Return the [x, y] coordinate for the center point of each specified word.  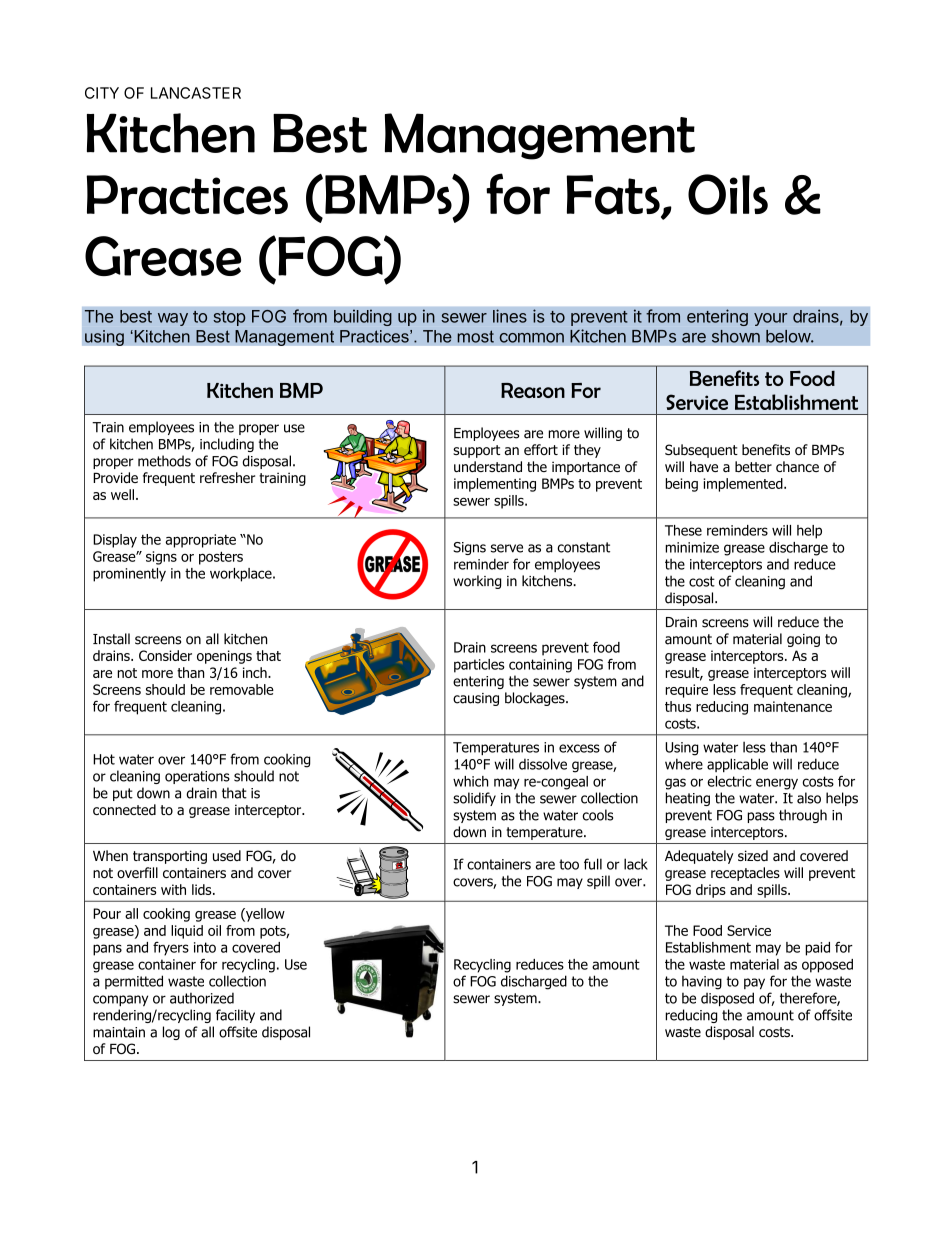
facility [235, 1016]
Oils [728, 194]
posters [221, 558]
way [173, 319]
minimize [692, 547]
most [475, 336]
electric [729, 781]
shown [736, 336]
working [477, 582]
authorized [202, 998]
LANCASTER [196, 93]
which [470, 781]
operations [197, 777]
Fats [614, 196]
